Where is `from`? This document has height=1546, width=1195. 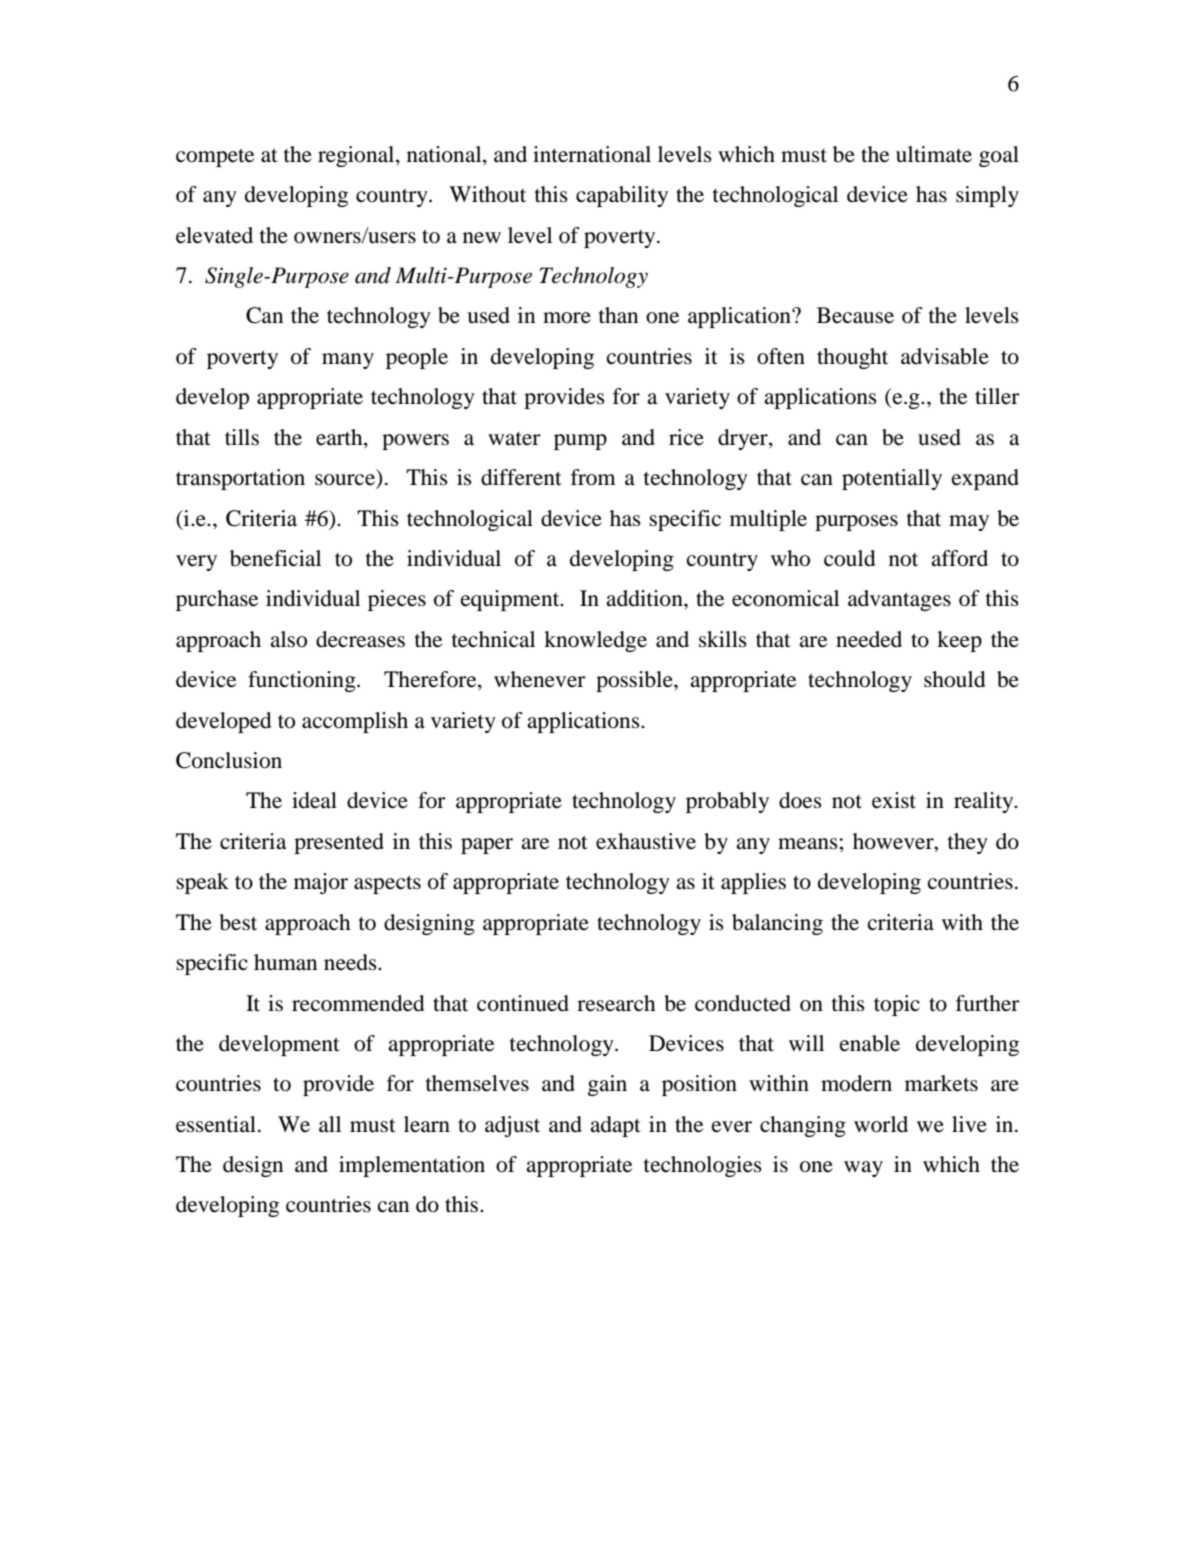
from is located at coordinates (593, 477).
